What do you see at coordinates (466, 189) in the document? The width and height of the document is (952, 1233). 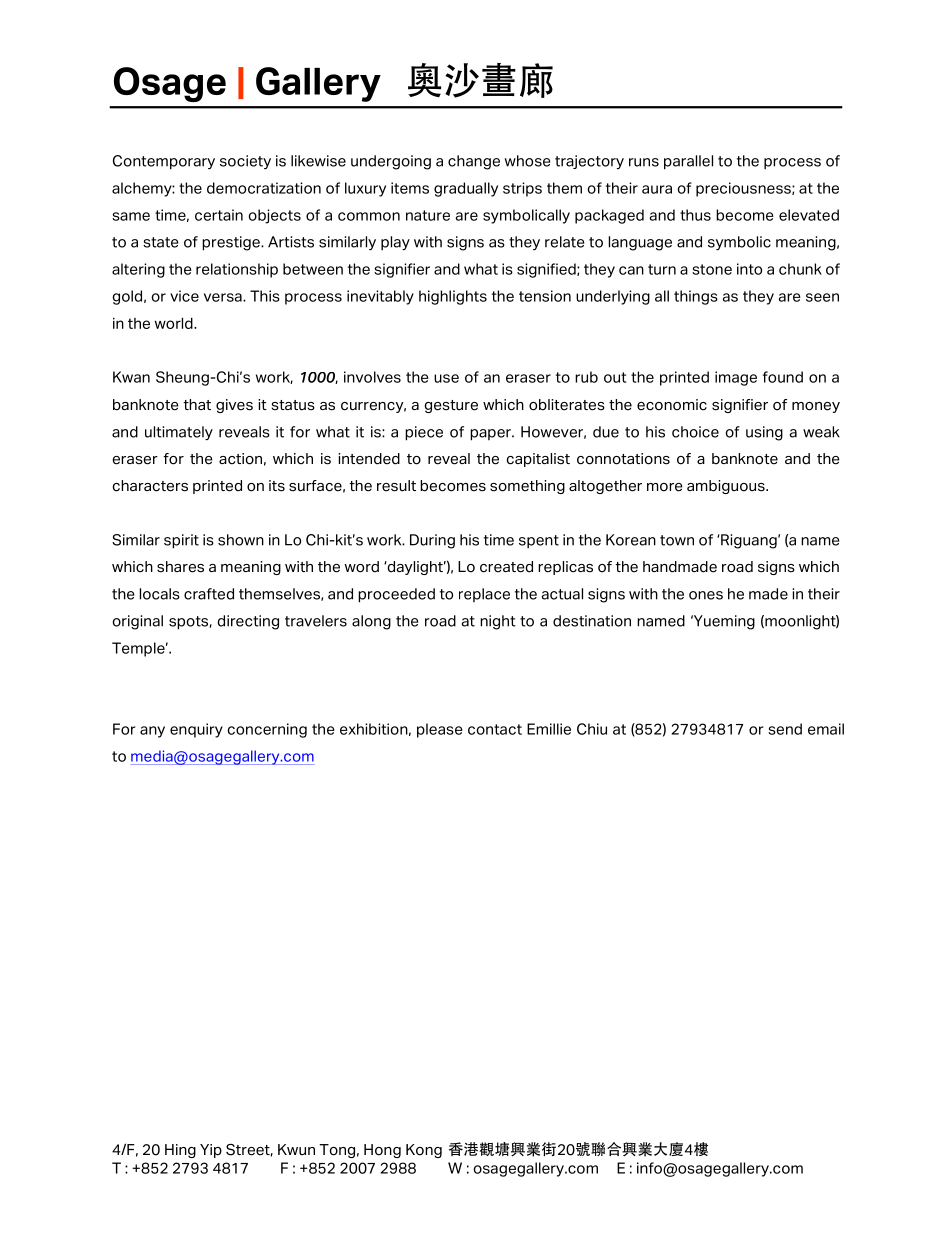 I see `gradually` at bounding box center [466, 189].
